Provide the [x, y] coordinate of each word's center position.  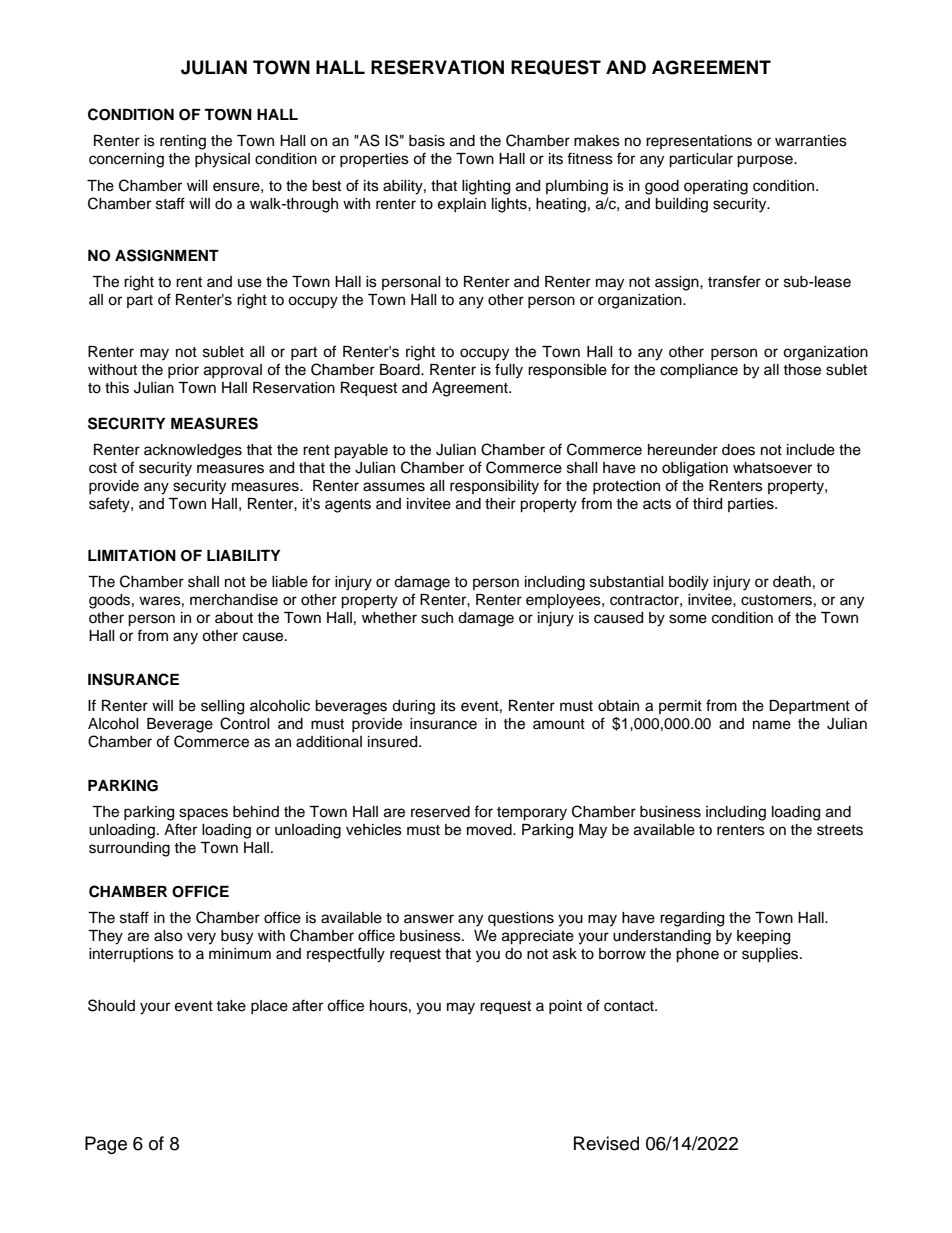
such [437, 618]
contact [630, 1006]
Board [401, 370]
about [234, 618]
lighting [486, 187]
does [738, 450]
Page [106, 1145]
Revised [606, 1143]
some [688, 619]
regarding [692, 919]
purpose [766, 161]
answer [429, 919]
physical [222, 160]
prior [183, 371]
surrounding [129, 849]
